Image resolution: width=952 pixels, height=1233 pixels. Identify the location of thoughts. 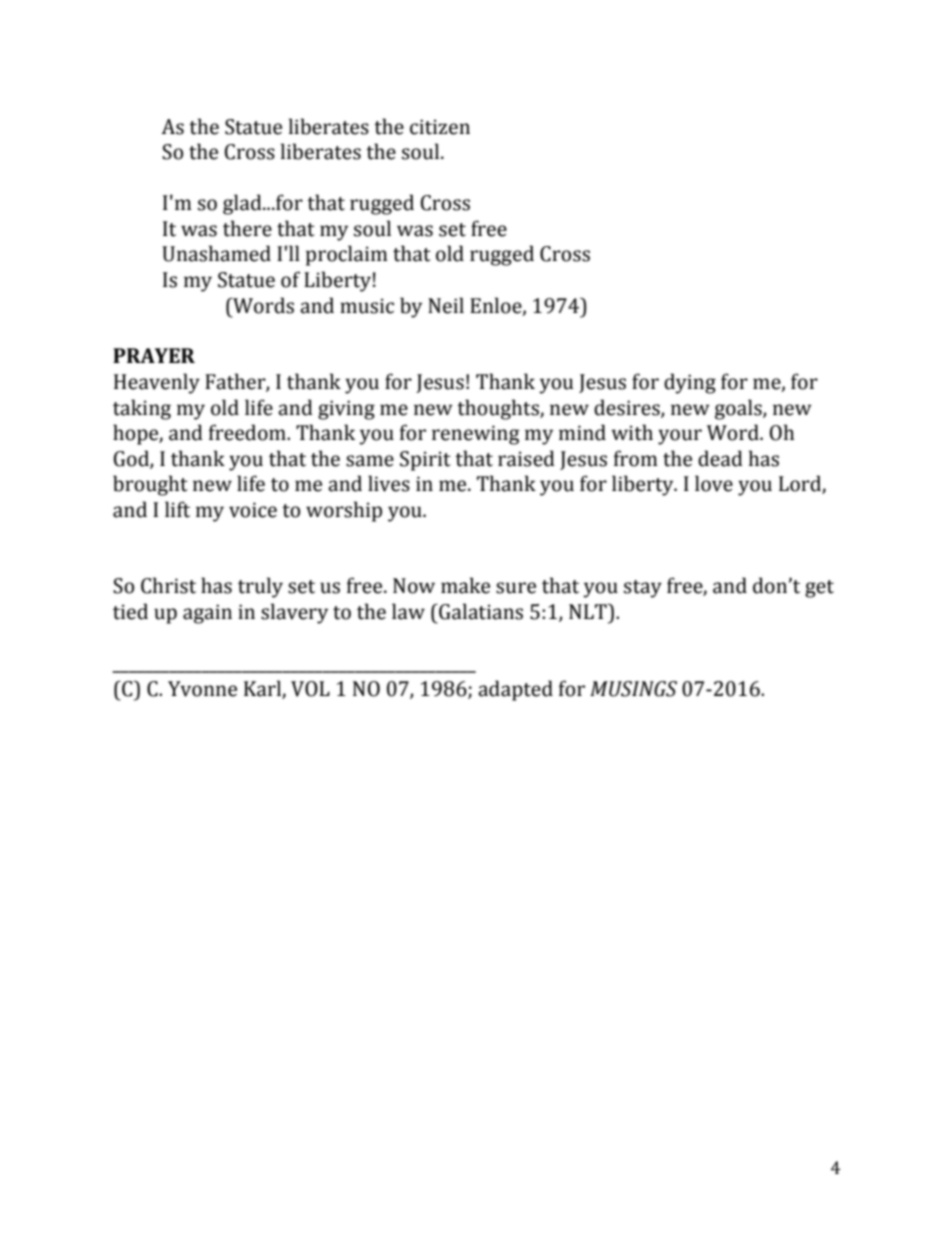
(499, 409).
